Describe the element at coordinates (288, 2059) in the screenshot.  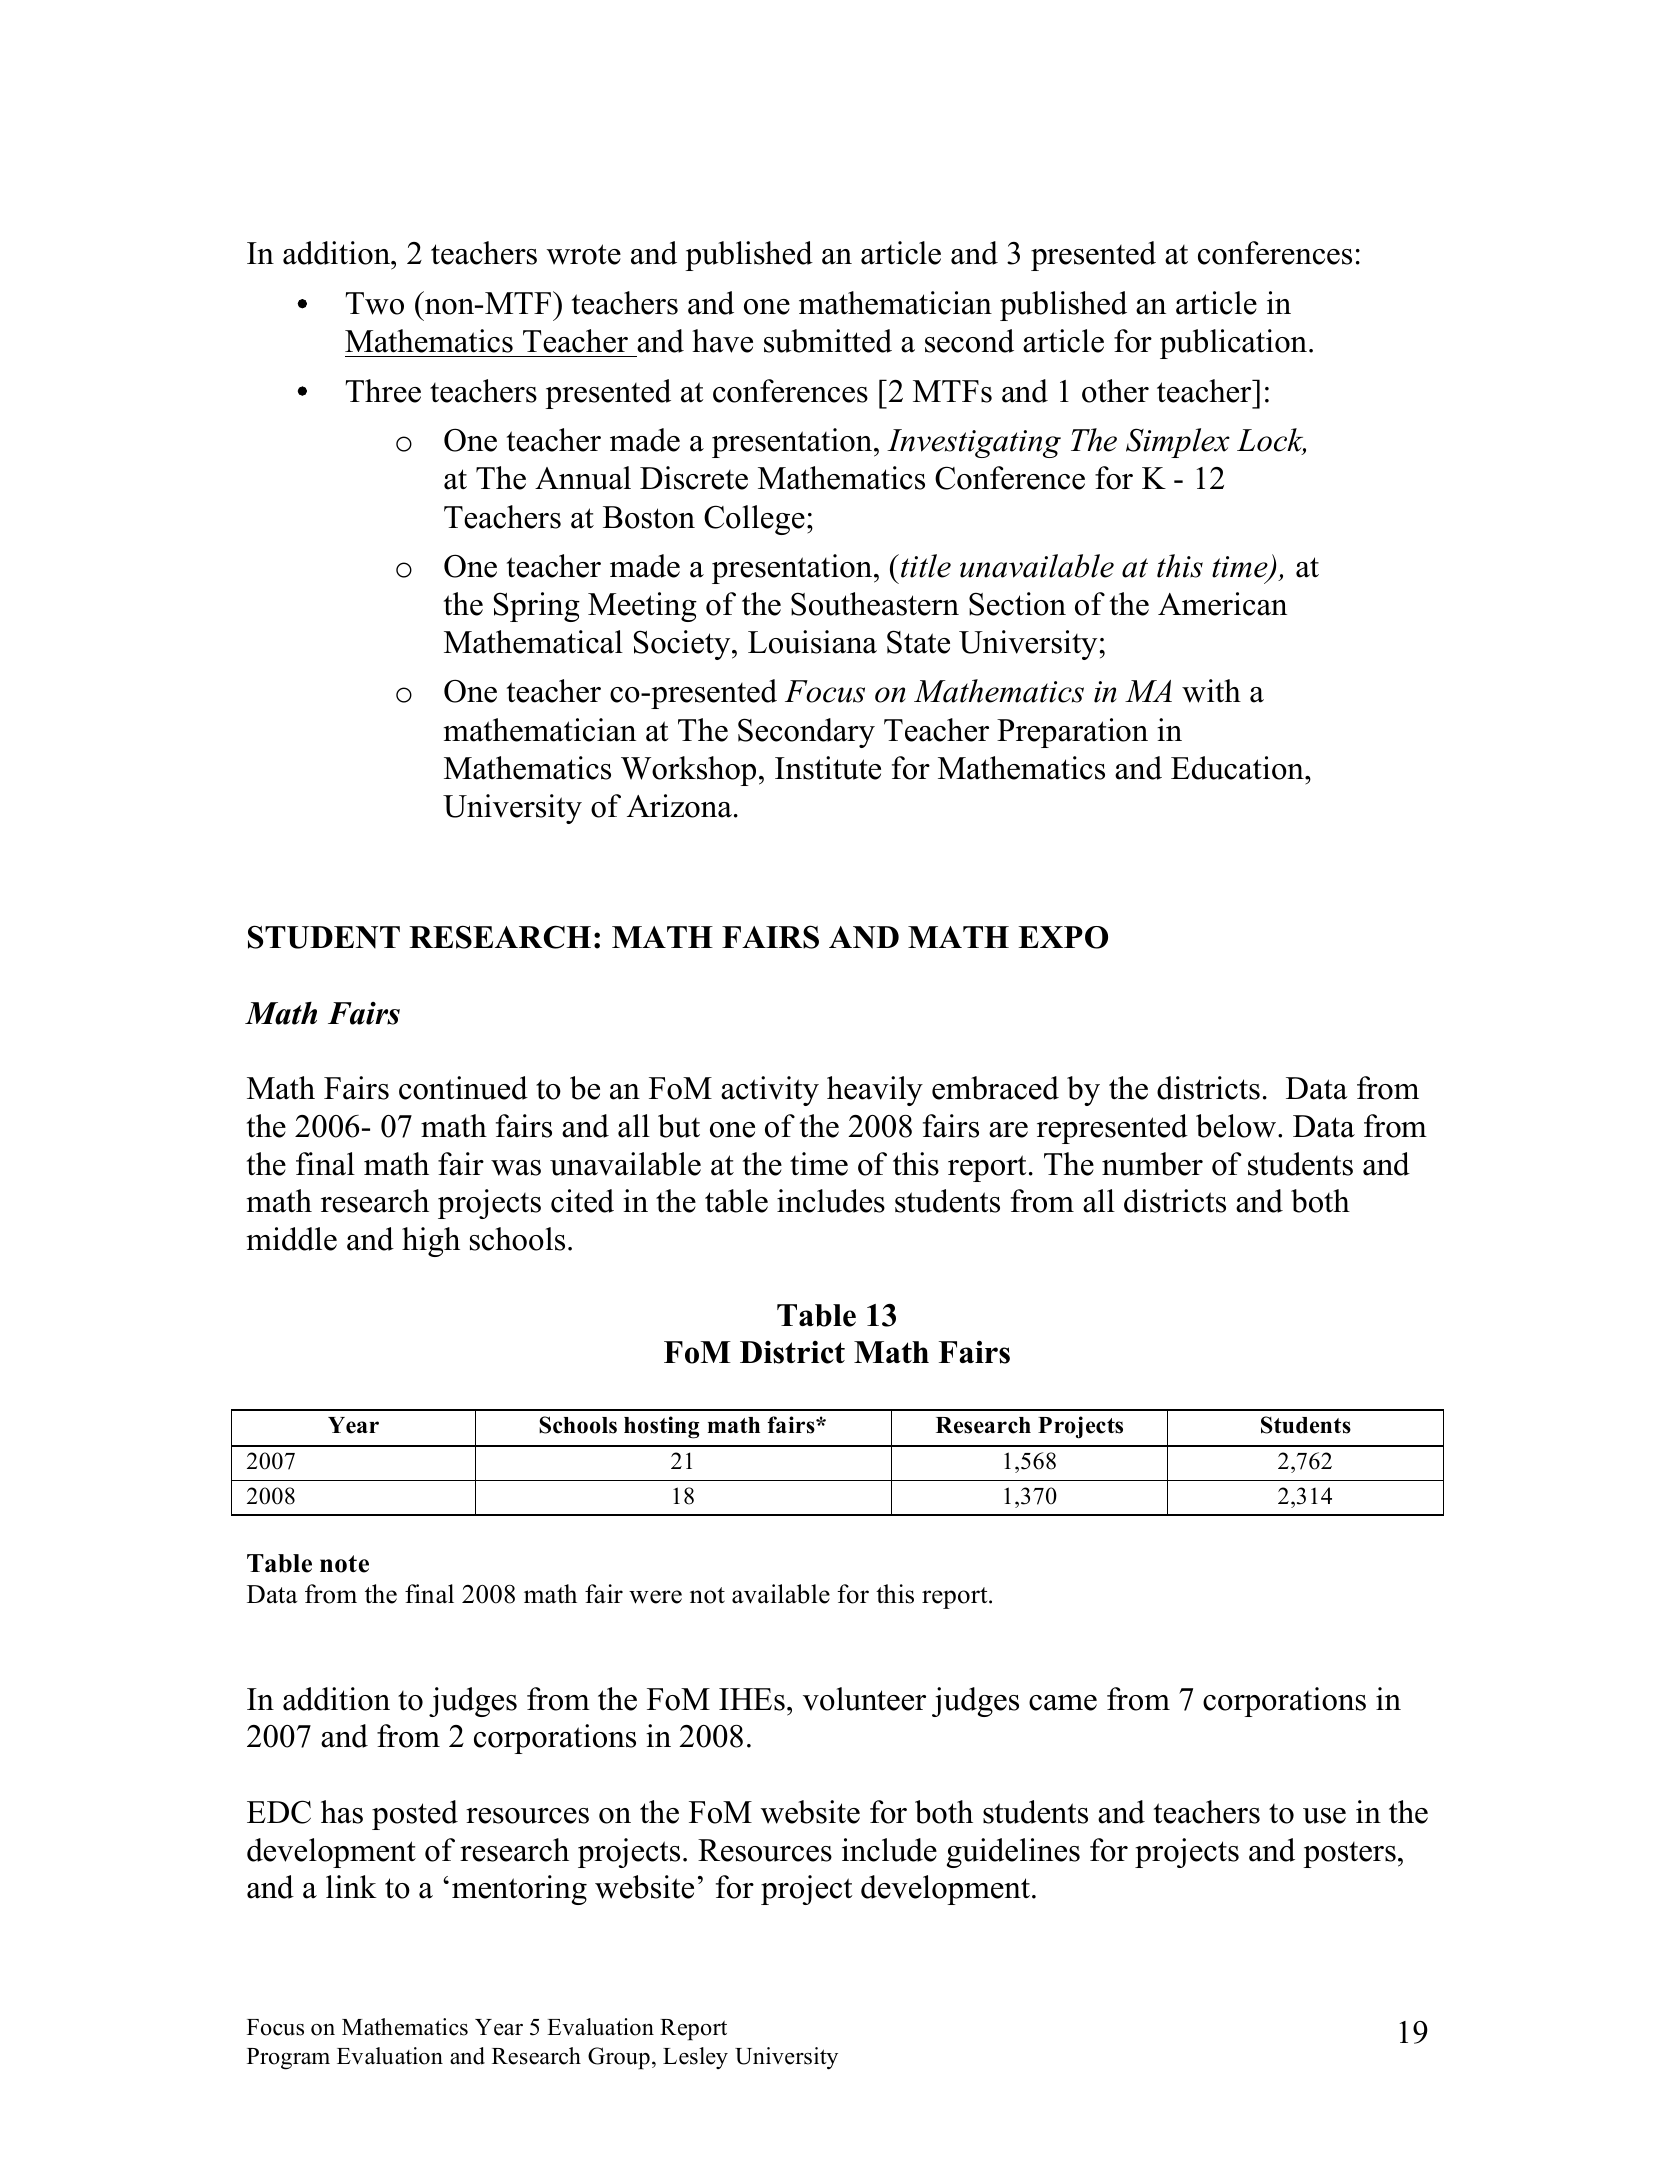
I see `Program` at that location.
